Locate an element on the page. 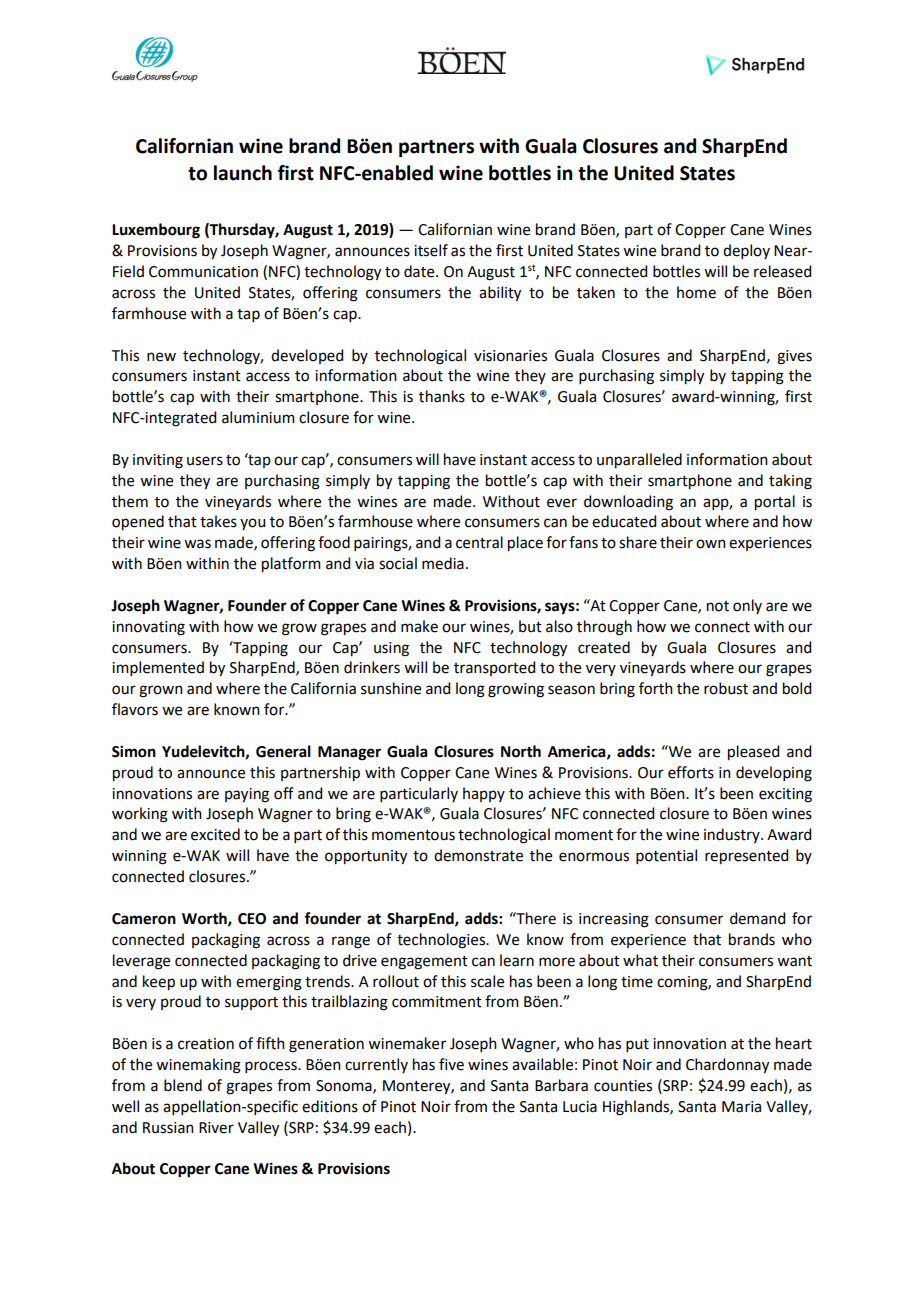 The image size is (924, 1308). excited is located at coordinates (215, 834).
